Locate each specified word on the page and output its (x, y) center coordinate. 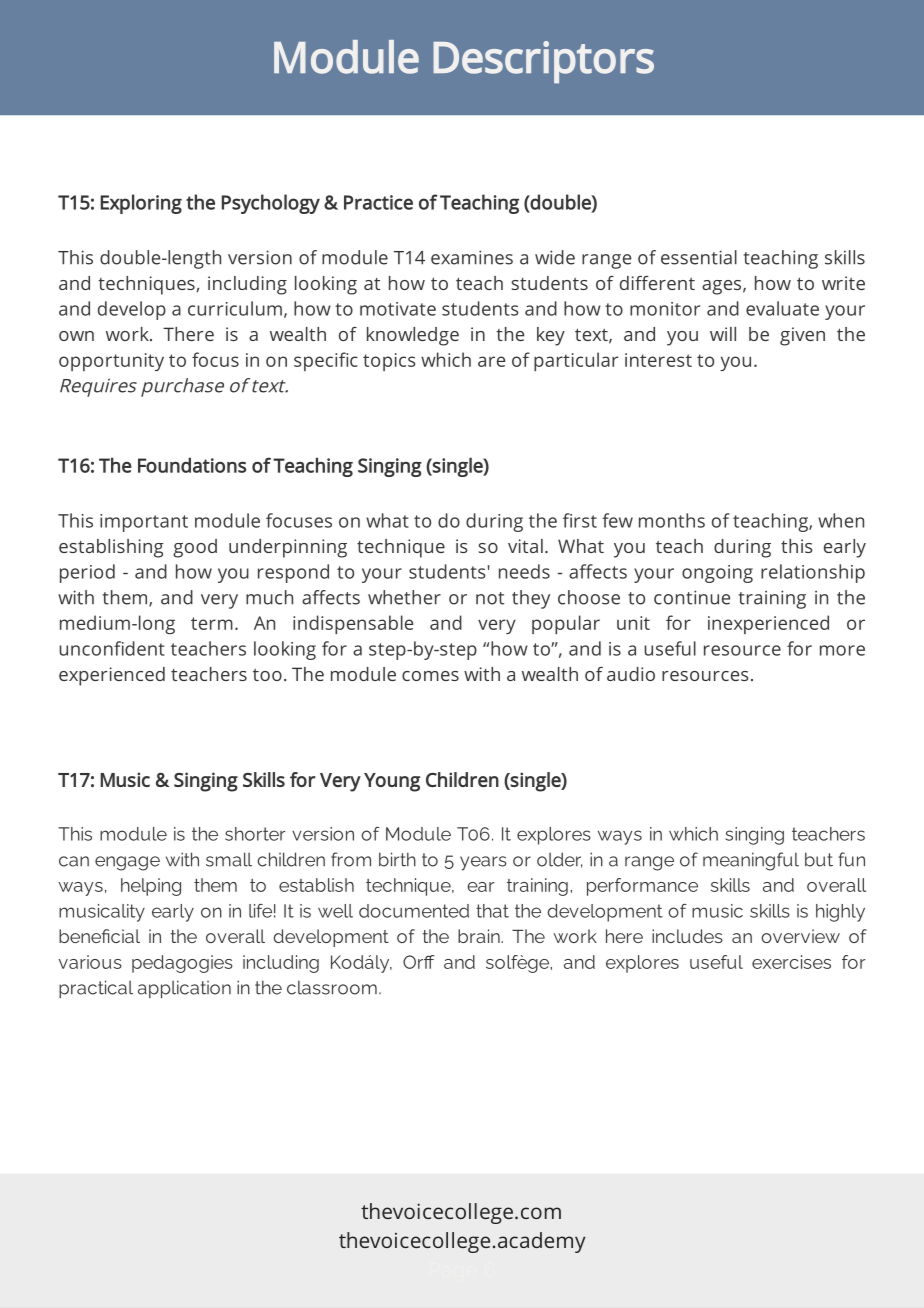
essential (699, 257)
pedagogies (182, 964)
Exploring (141, 204)
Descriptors (543, 62)
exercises (791, 962)
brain (480, 936)
